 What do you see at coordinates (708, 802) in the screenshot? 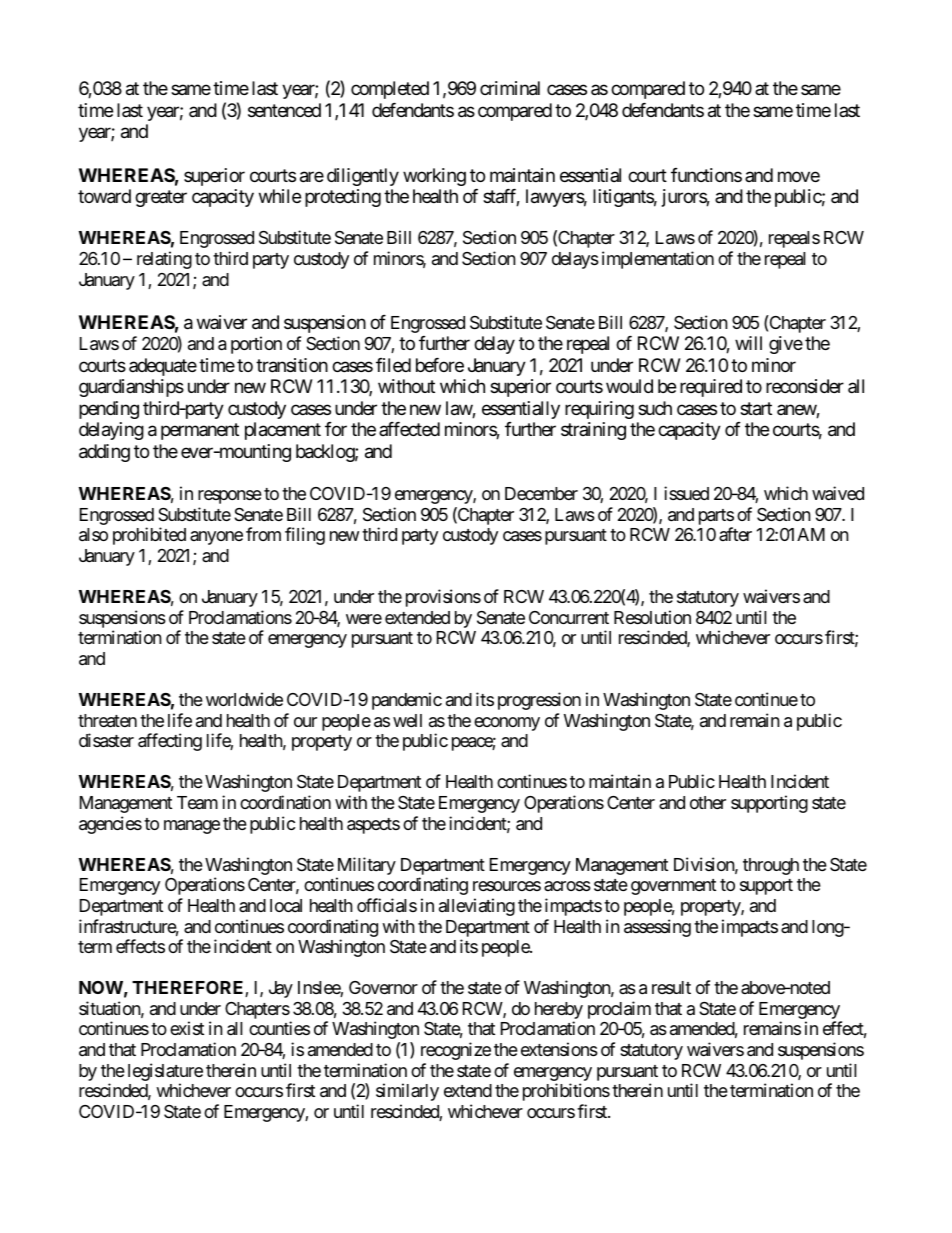
I see `other` at bounding box center [708, 802].
